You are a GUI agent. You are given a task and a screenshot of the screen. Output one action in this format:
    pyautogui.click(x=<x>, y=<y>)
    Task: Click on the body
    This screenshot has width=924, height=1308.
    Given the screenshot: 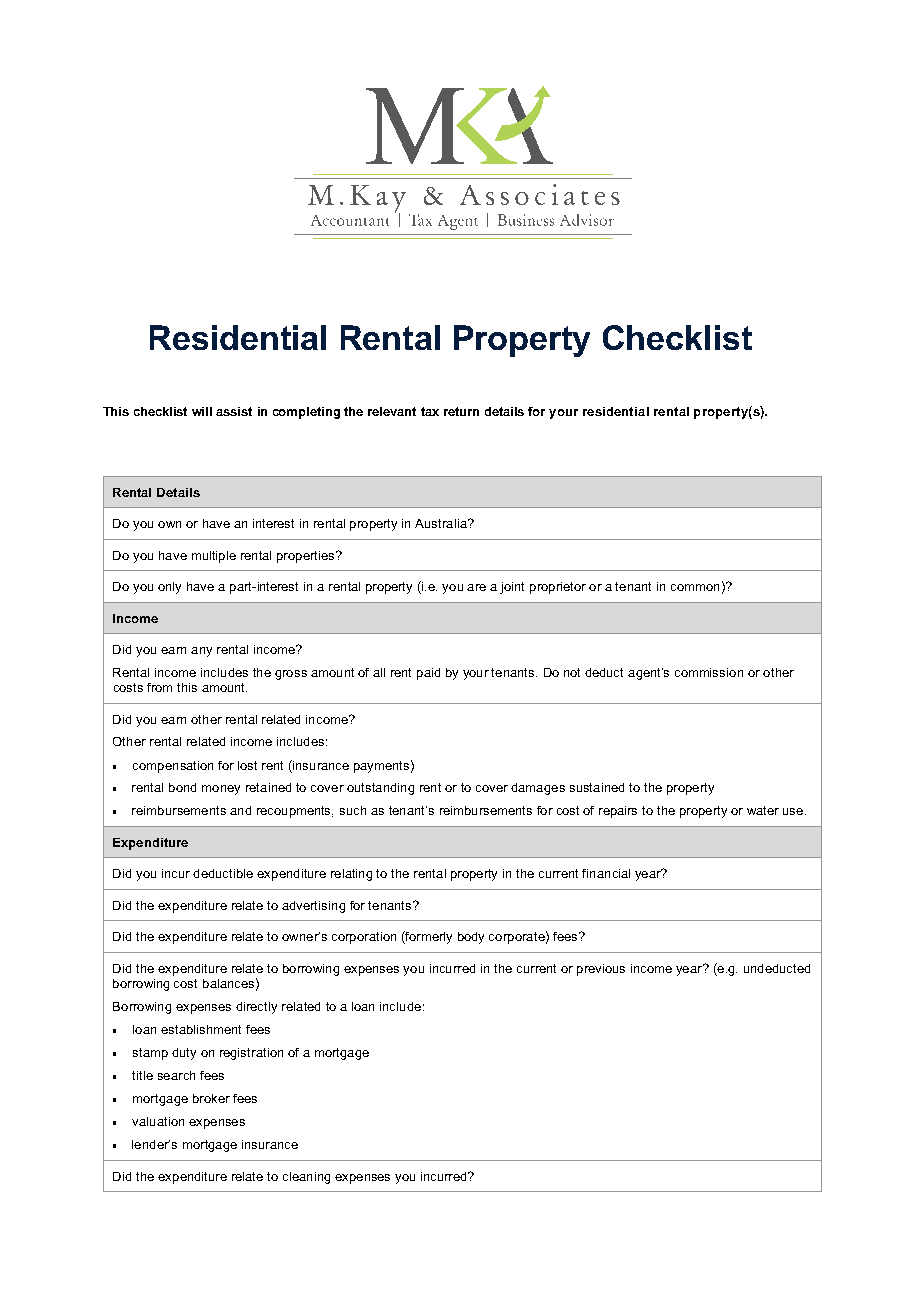 What is the action you would take?
    pyautogui.click(x=471, y=938)
